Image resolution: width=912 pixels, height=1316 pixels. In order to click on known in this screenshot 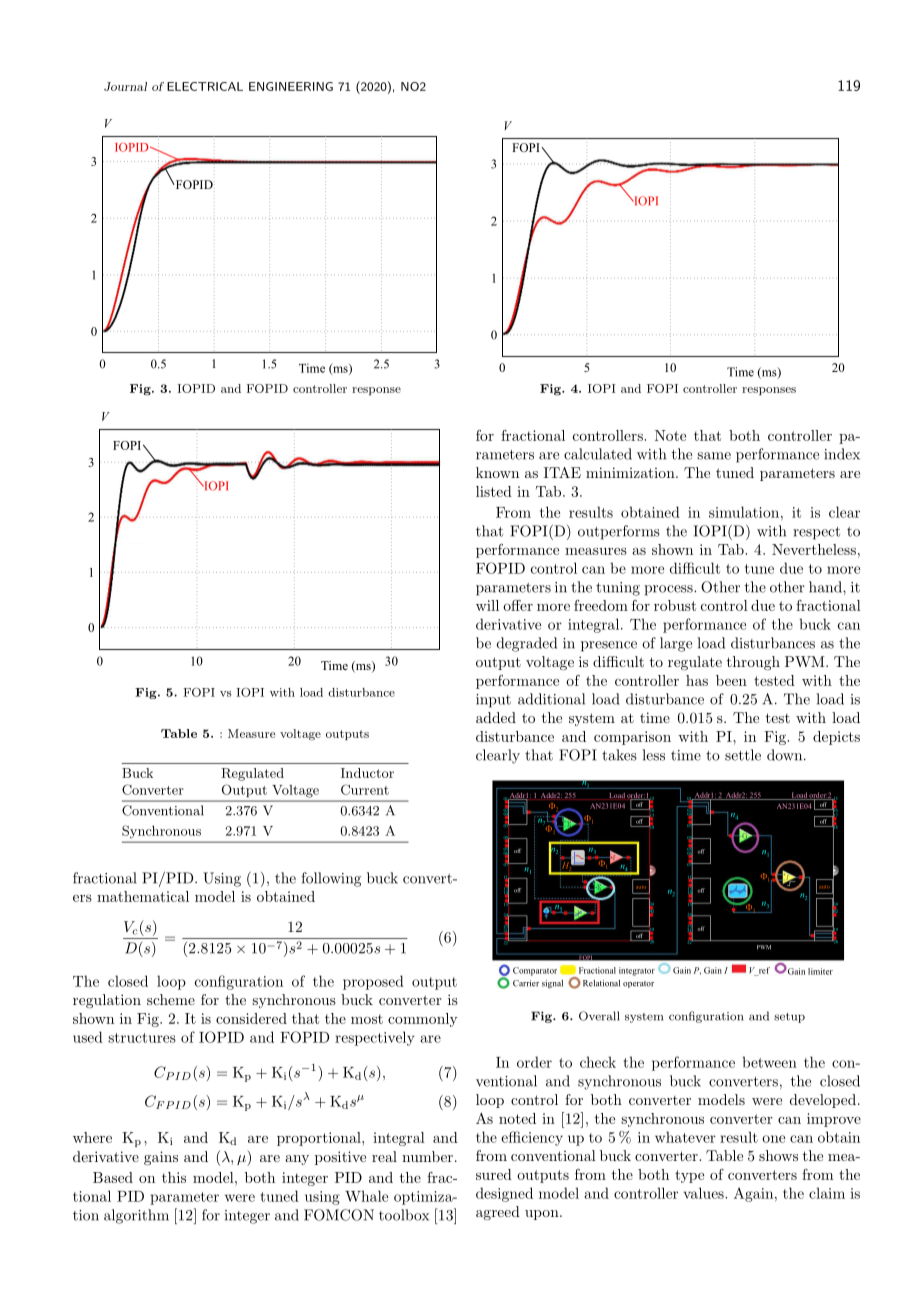, I will do `click(497, 472)`.
